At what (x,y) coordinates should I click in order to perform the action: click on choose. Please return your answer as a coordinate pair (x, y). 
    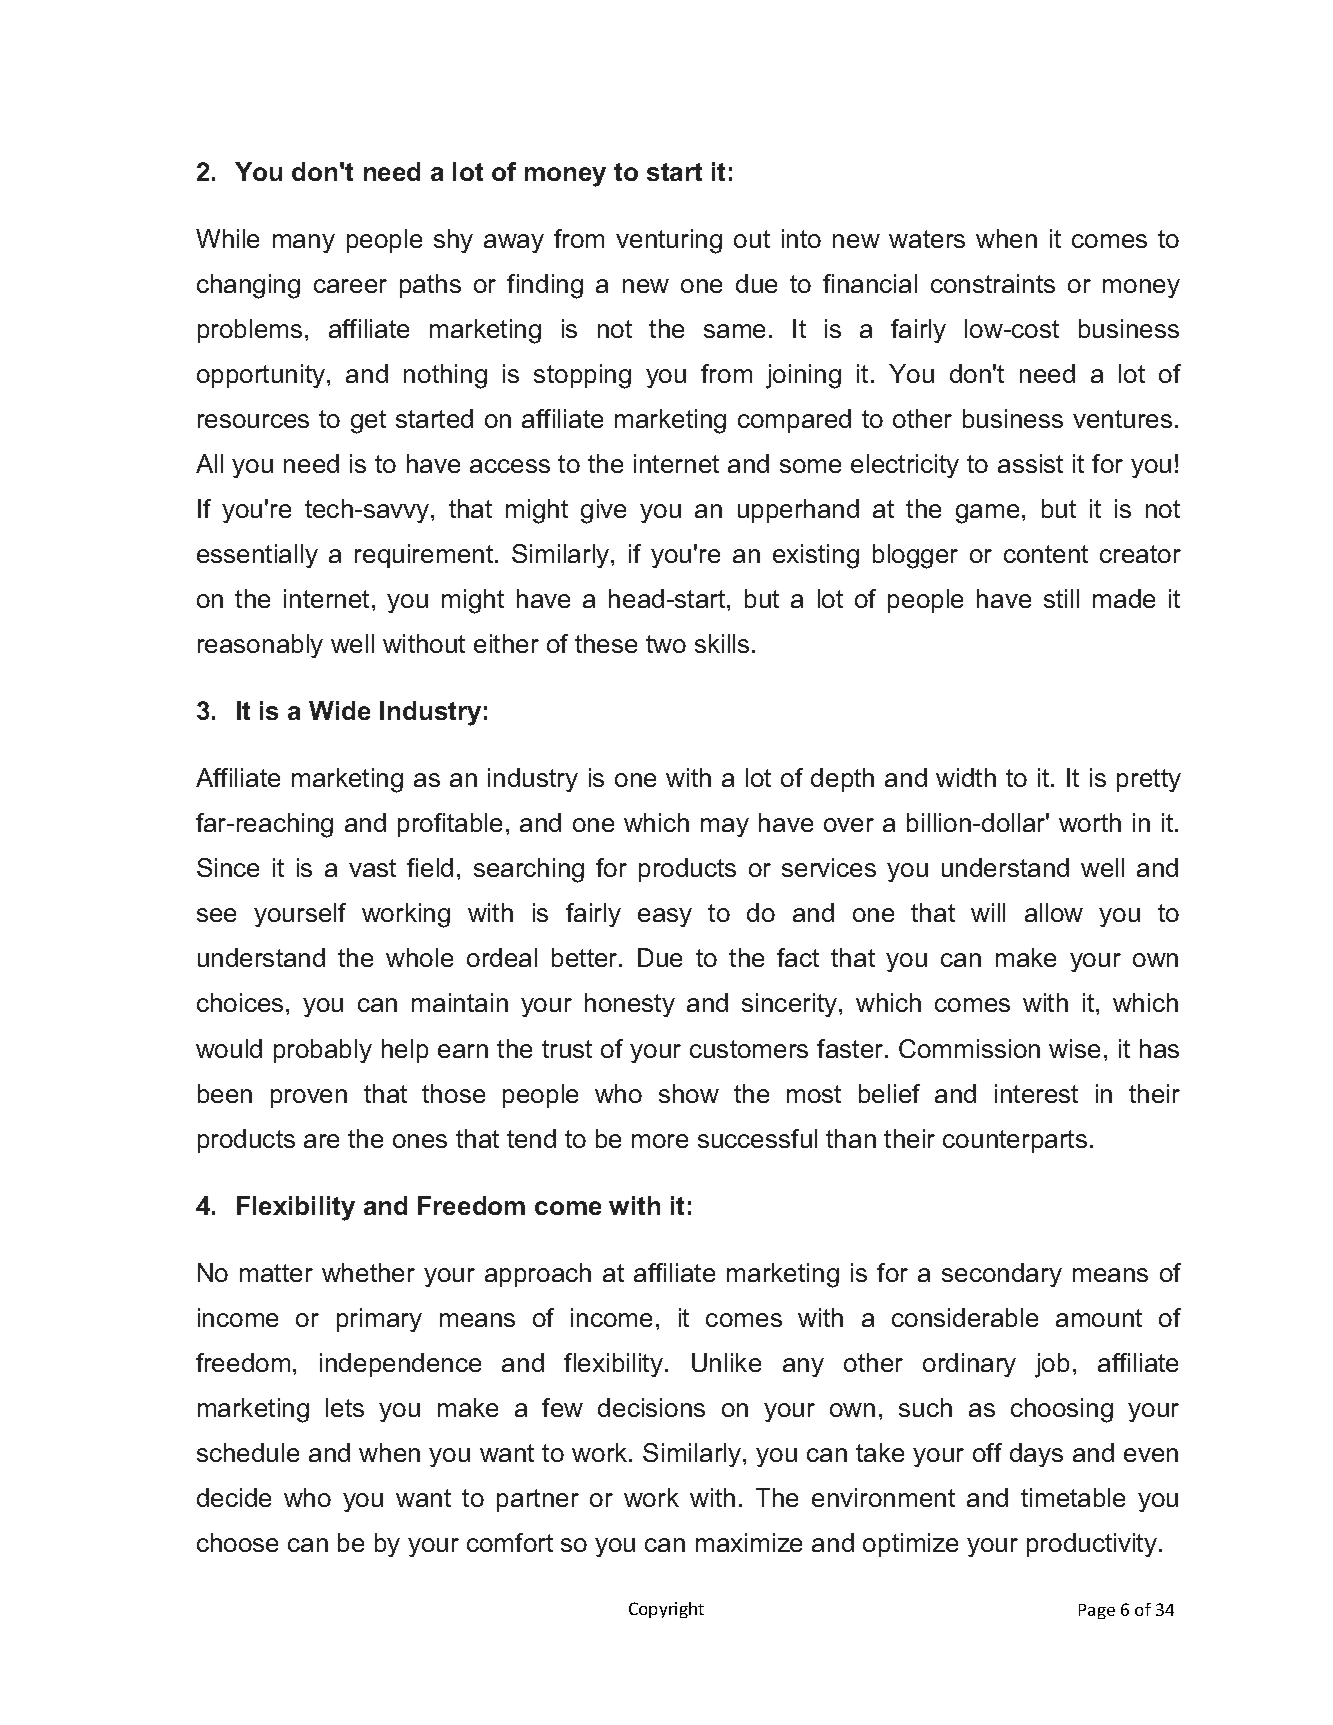
    Looking at the image, I should click on (237, 1542).
